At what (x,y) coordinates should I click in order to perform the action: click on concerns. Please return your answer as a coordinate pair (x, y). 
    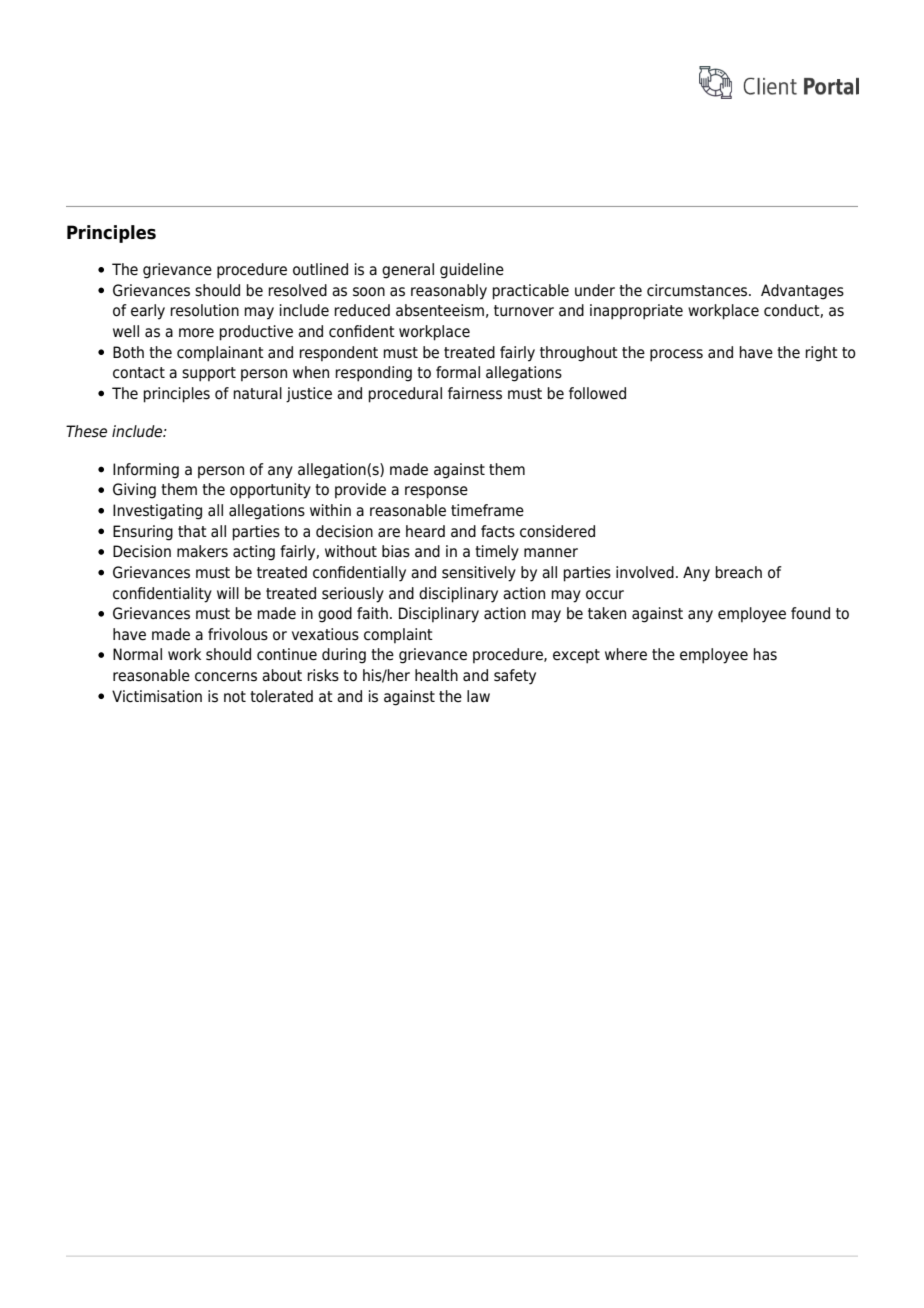
    Looking at the image, I should click on (226, 677).
